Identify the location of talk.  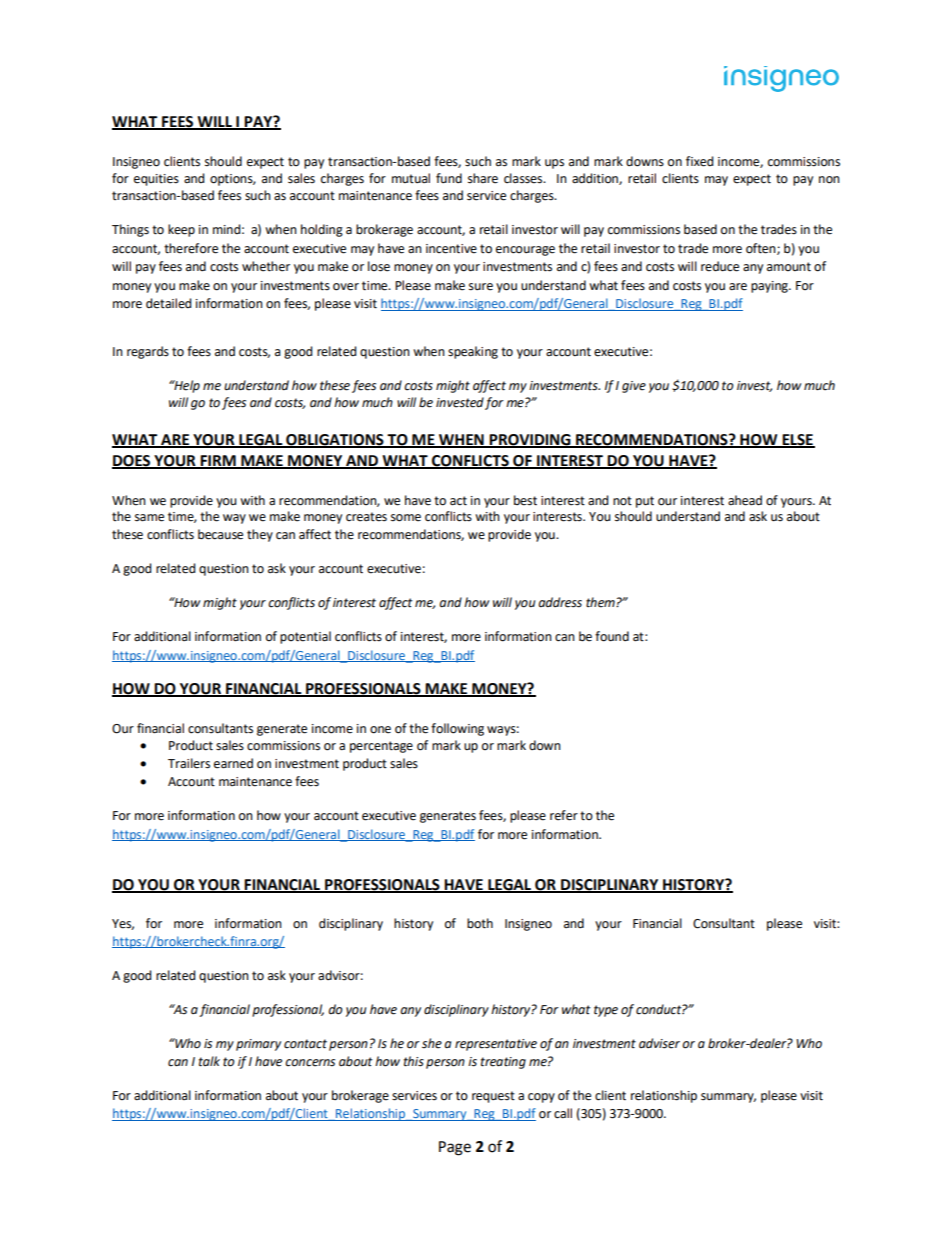
(209, 1061).
